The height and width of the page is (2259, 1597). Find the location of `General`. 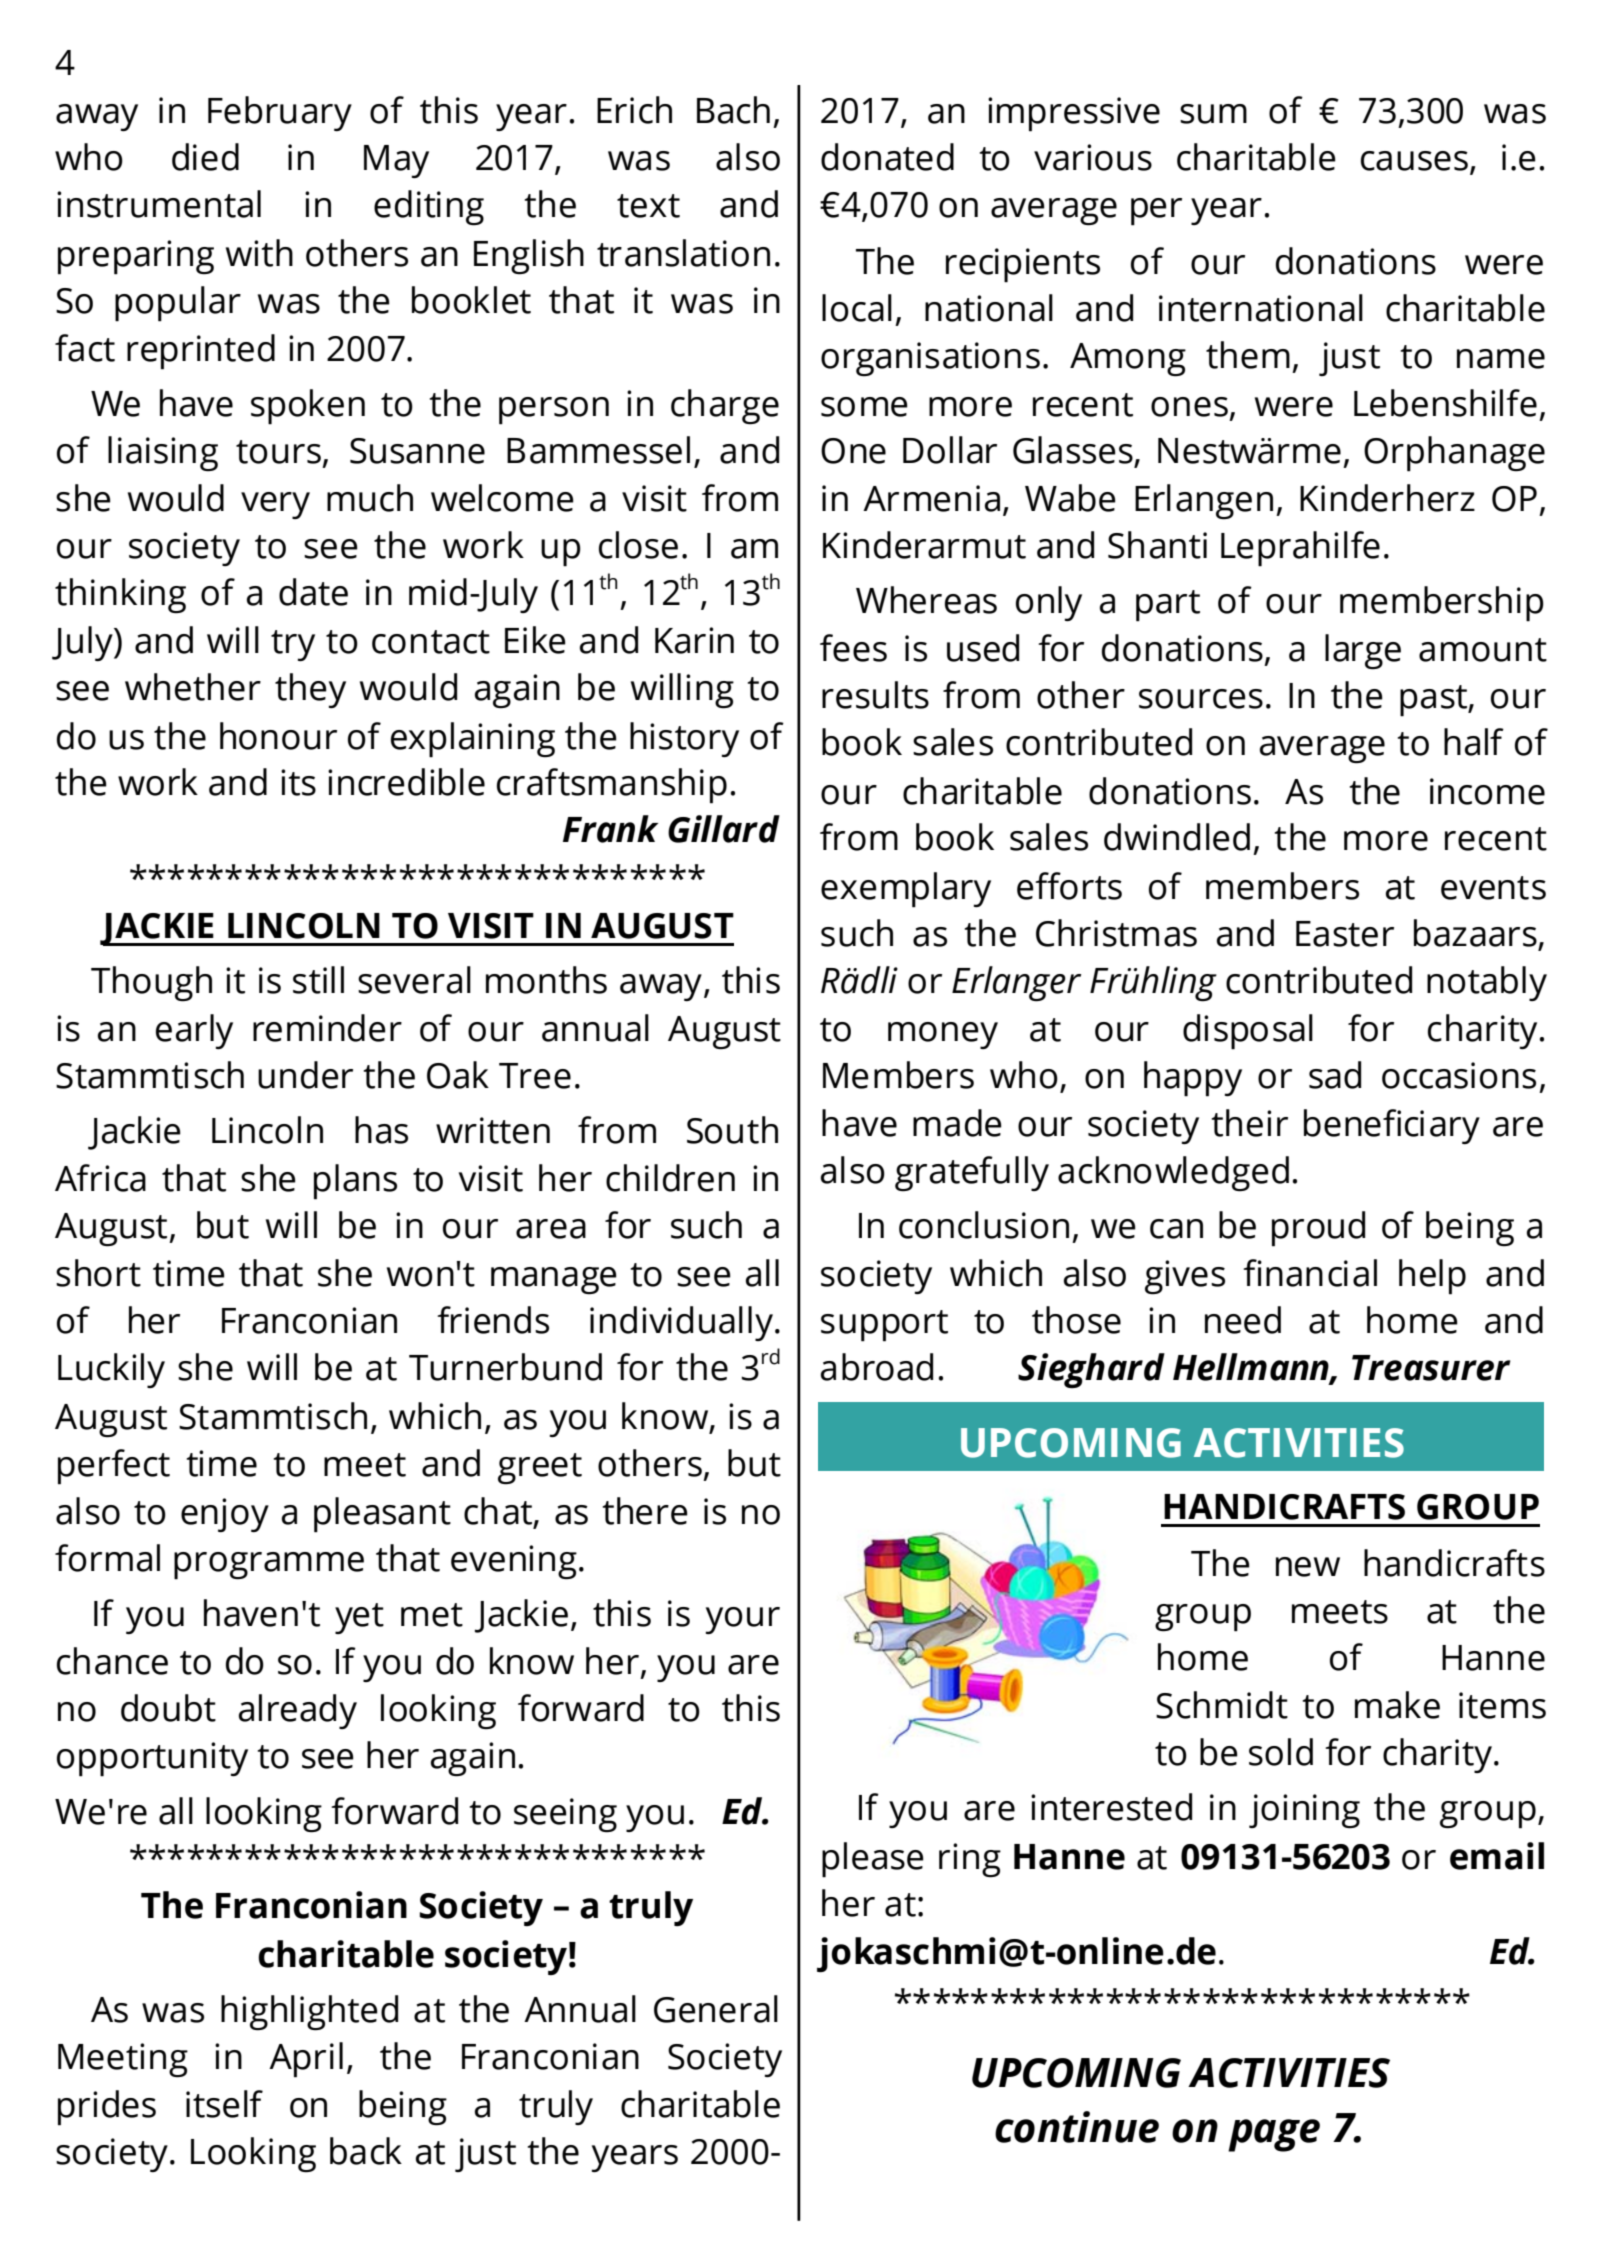

General is located at coordinates (716, 2009).
